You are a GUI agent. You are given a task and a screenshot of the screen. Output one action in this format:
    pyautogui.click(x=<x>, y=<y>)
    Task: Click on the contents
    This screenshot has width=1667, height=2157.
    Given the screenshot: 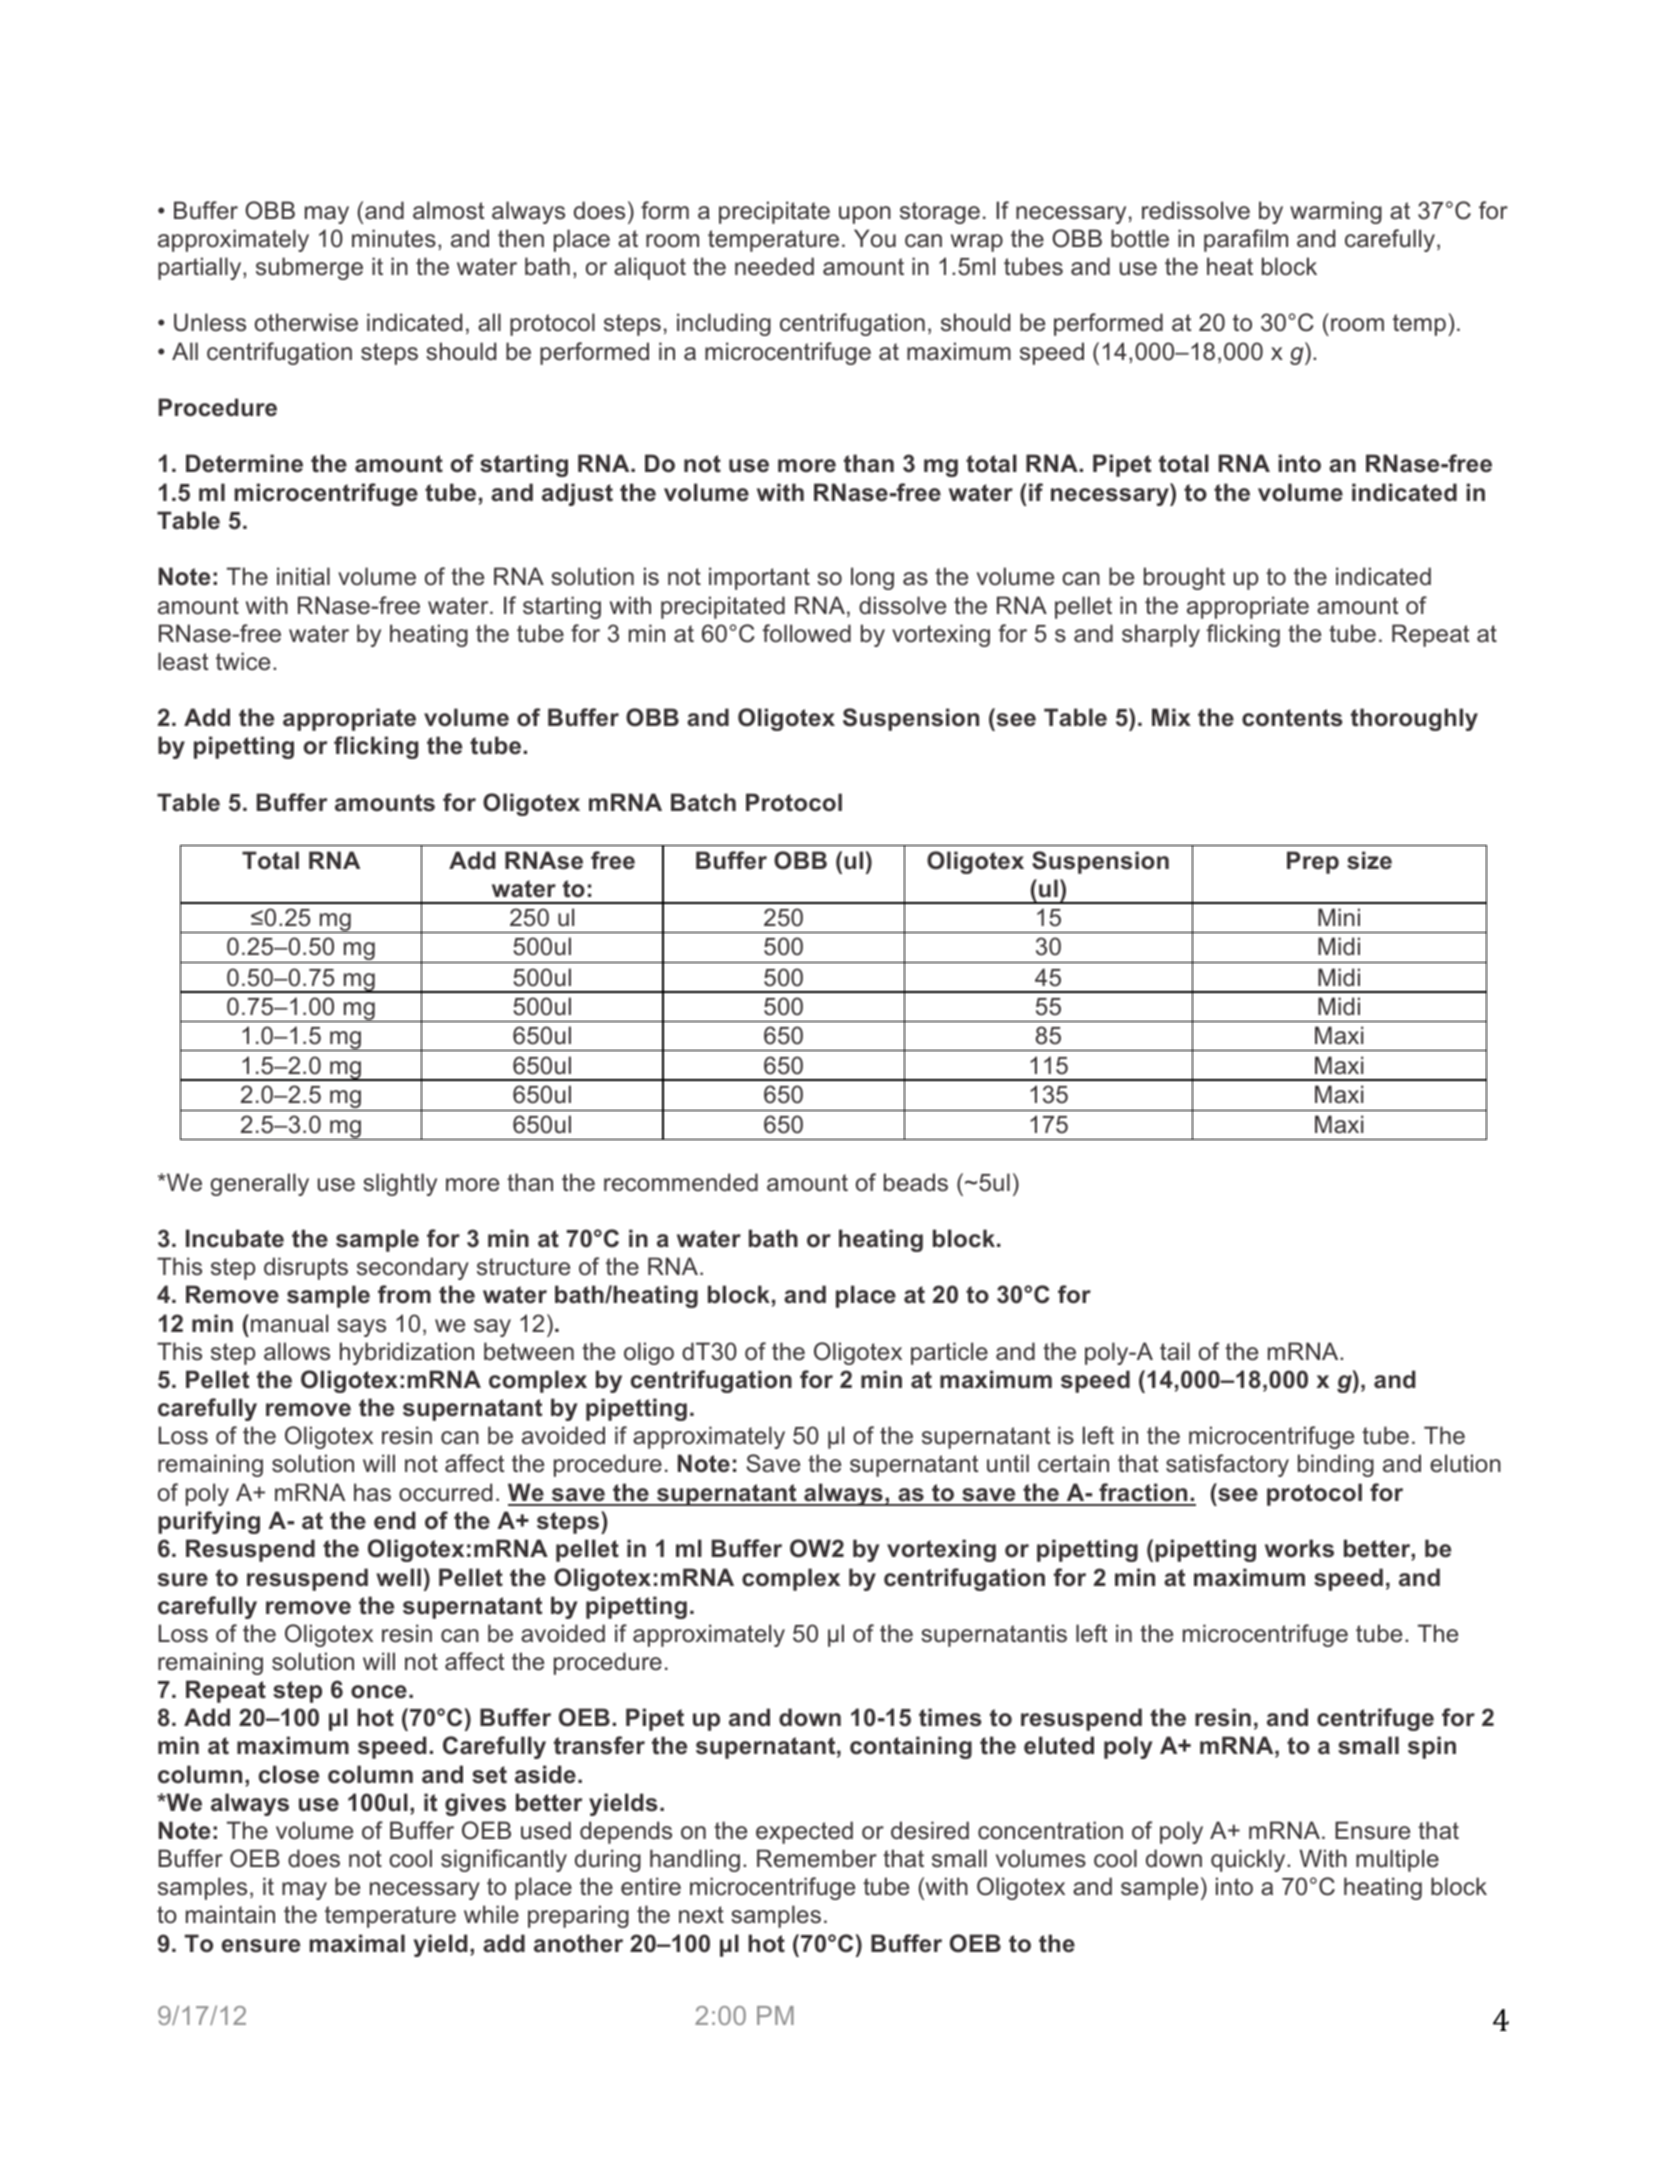 What is the action you would take?
    pyautogui.click(x=1292, y=718)
